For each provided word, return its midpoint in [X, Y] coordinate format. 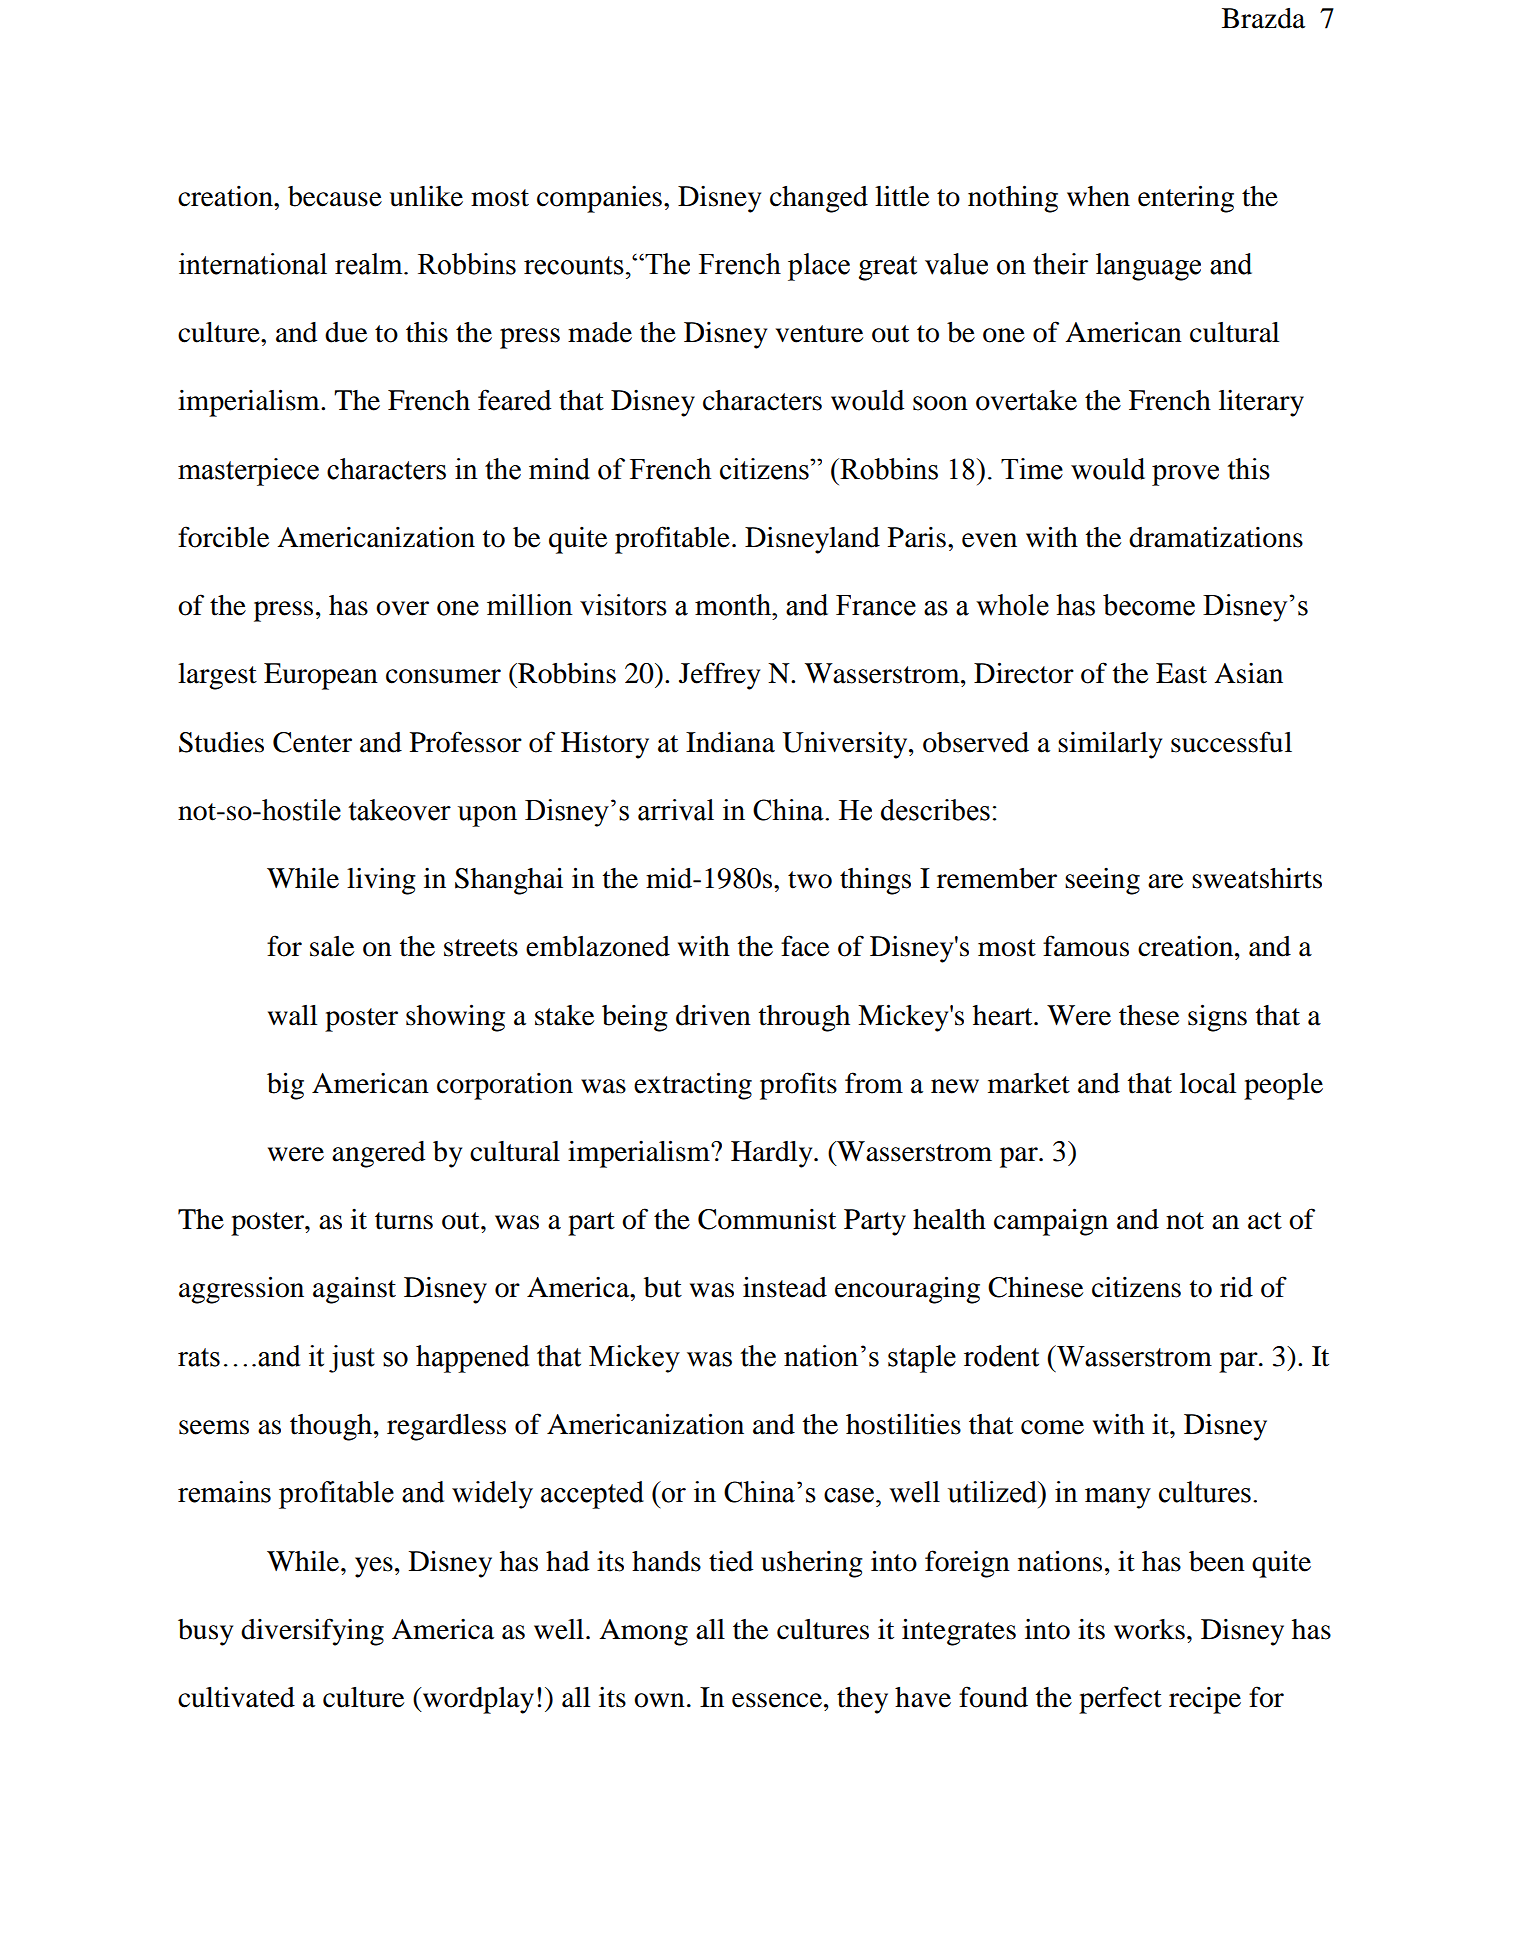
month [734, 605]
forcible [223, 537]
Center [312, 742]
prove [1185, 475]
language [1148, 267]
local [1208, 1083]
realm [370, 264]
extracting [693, 1086]
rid [1236, 1287]
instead [785, 1287]
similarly [1110, 745]
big [285, 1086]
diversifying [312, 1632]
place [819, 267]
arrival [676, 810]
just [352, 1359]
